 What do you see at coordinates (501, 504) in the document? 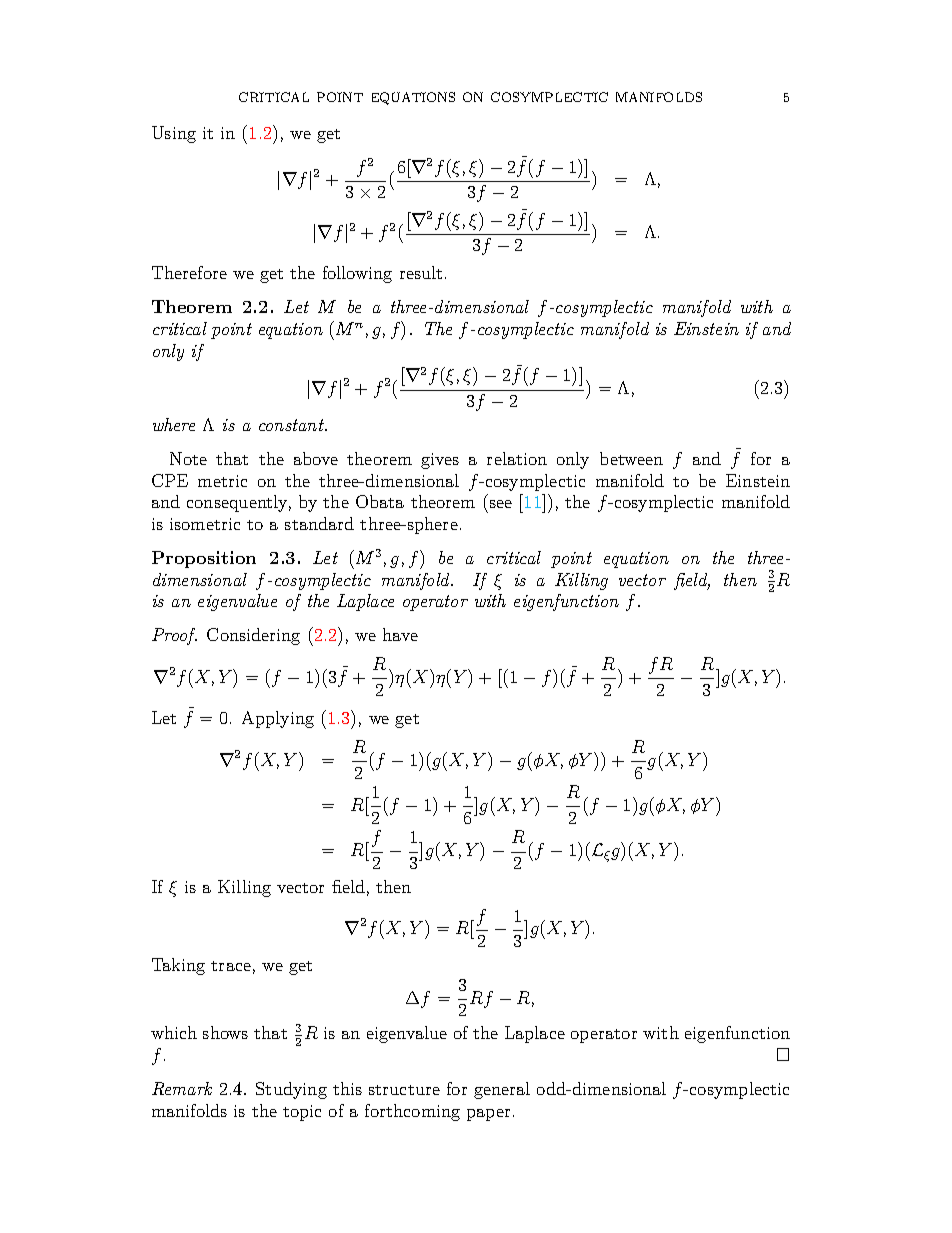
I see `see` at bounding box center [501, 504].
